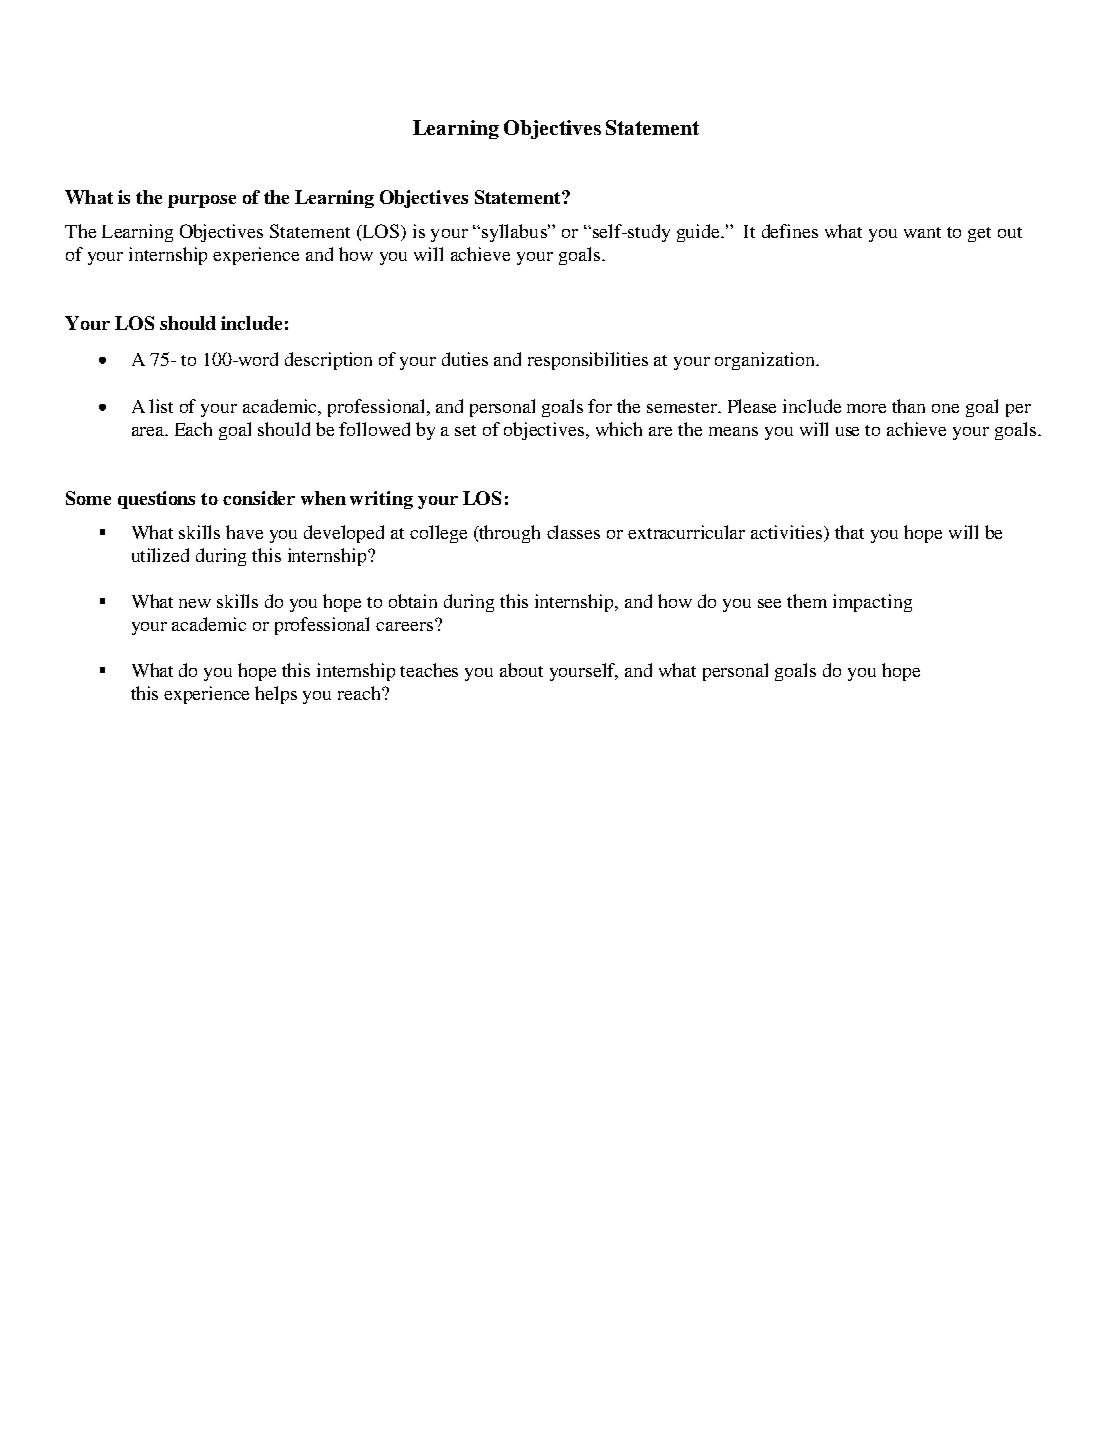 The image size is (1111, 1437). I want to click on want, so click(922, 232).
